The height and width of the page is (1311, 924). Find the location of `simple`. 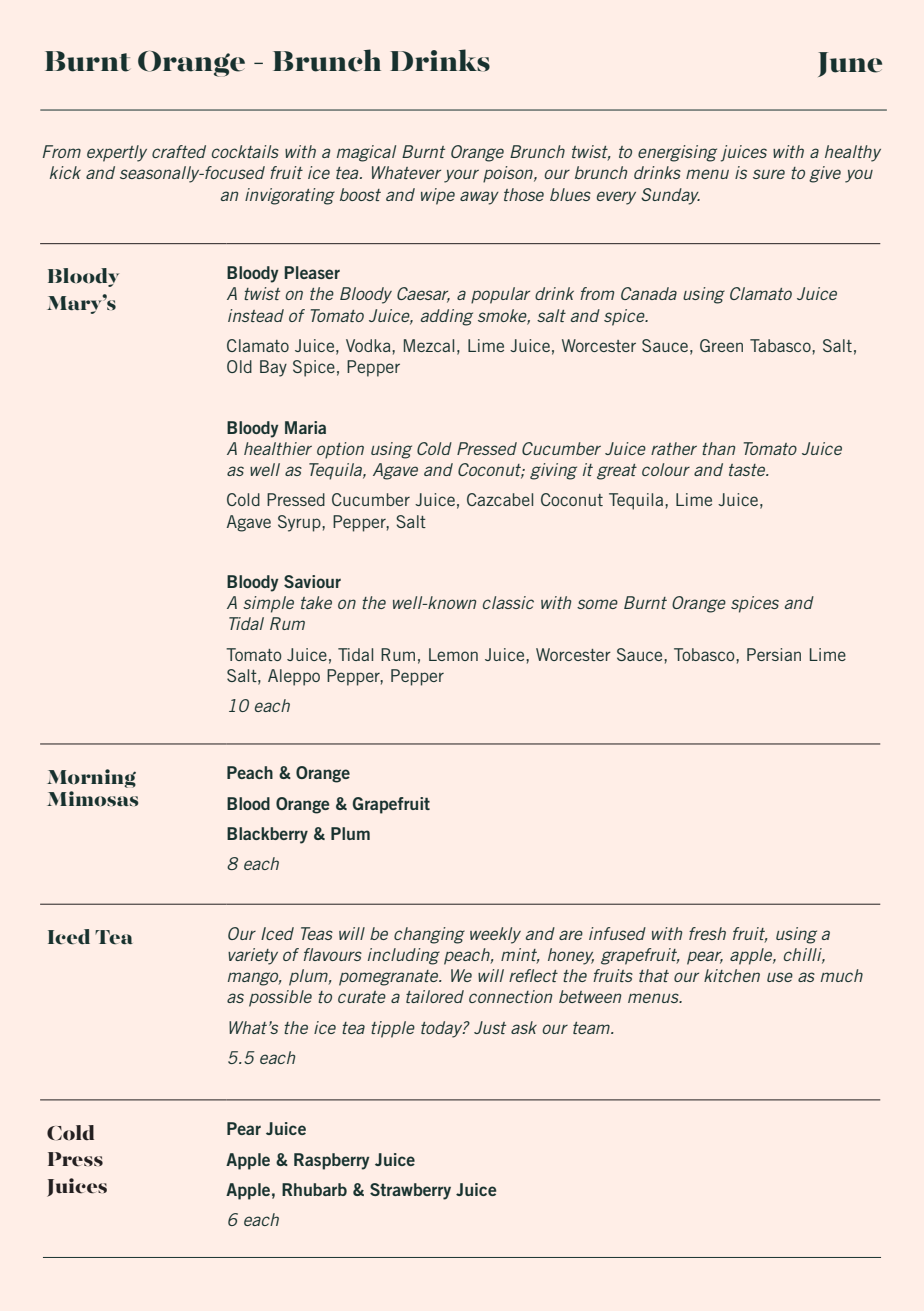

simple is located at coordinates (268, 604).
